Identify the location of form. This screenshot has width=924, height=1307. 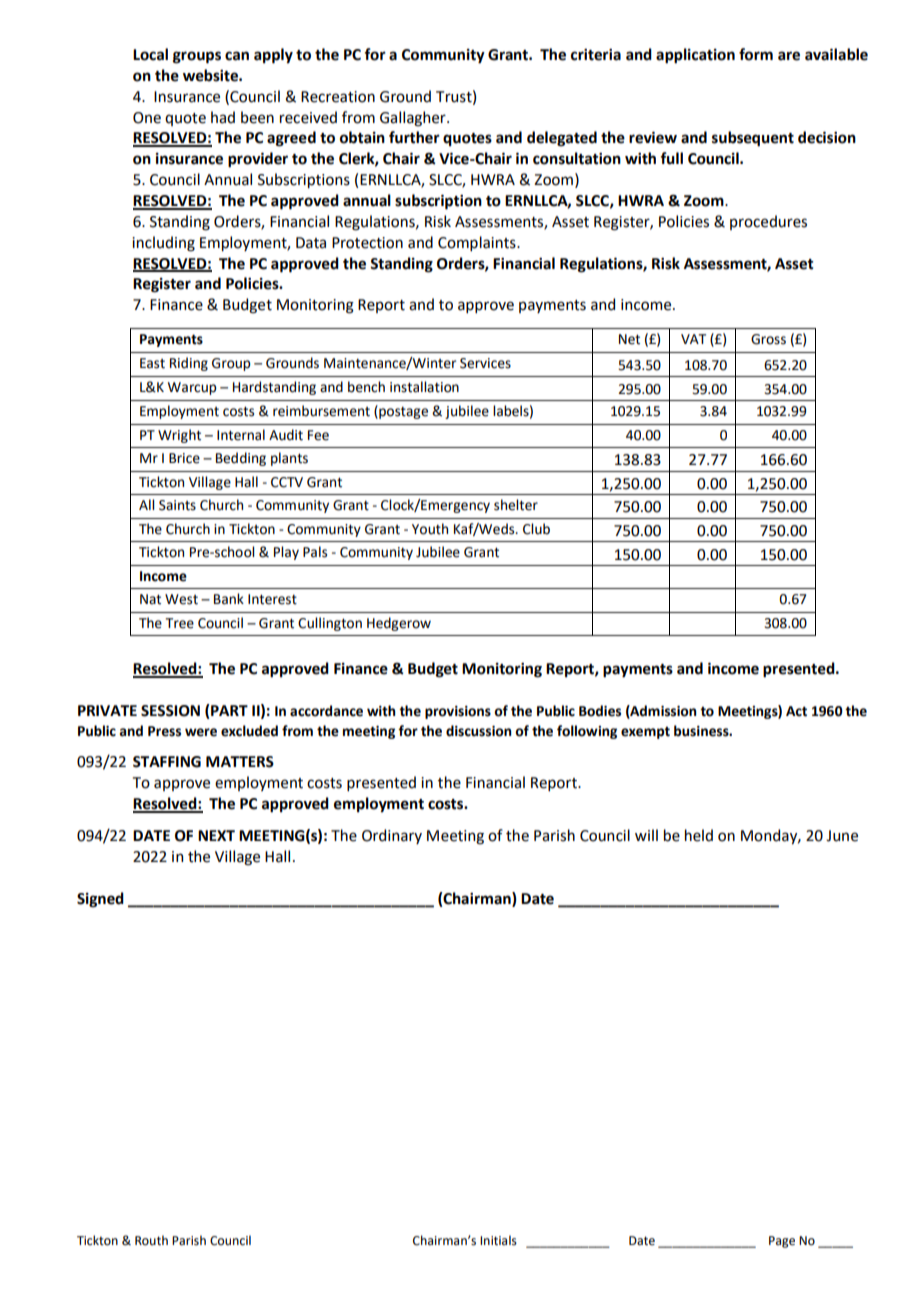
(756, 54).
